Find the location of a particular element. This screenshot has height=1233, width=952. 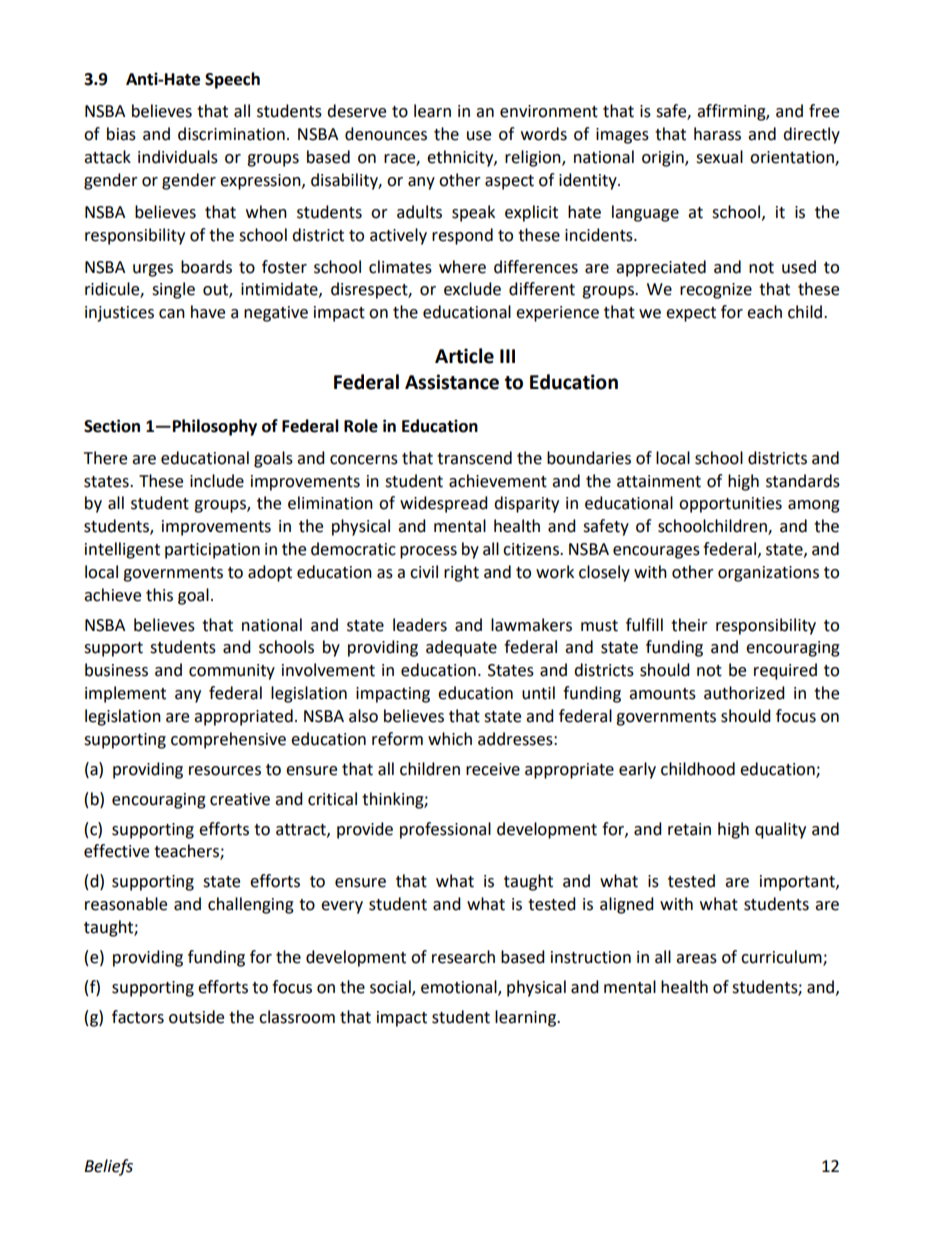

resources is located at coordinates (225, 771).
